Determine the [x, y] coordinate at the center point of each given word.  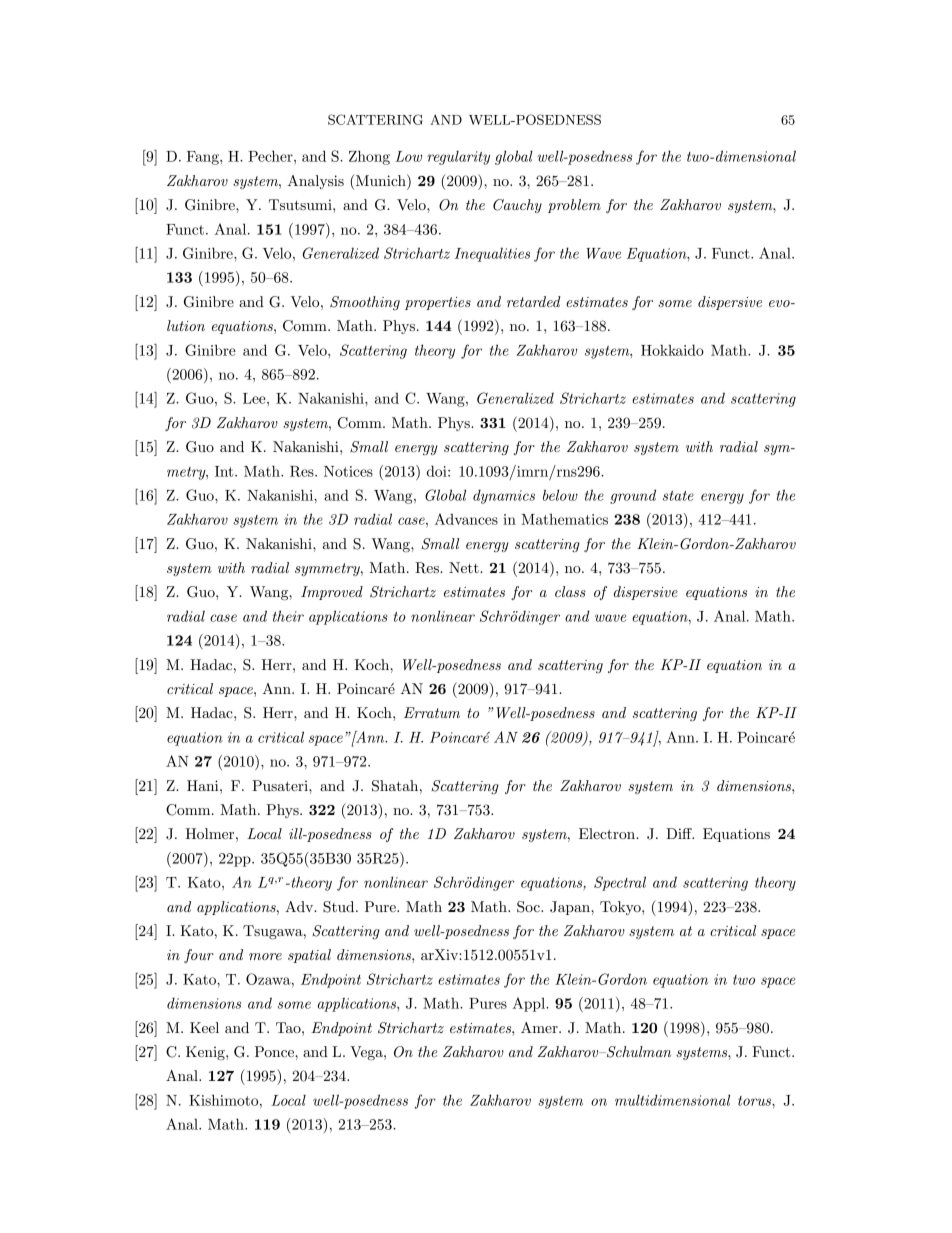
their [288, 616]
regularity [458, 157]
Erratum [432, 712]
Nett [465, 567]
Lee [255, 398]
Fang [204, 158]
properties [438, 303]
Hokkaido [672, 350]
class [570, 591]
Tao [289, 1027]
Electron [608, 833]
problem [574, 206]
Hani [204, 785]
